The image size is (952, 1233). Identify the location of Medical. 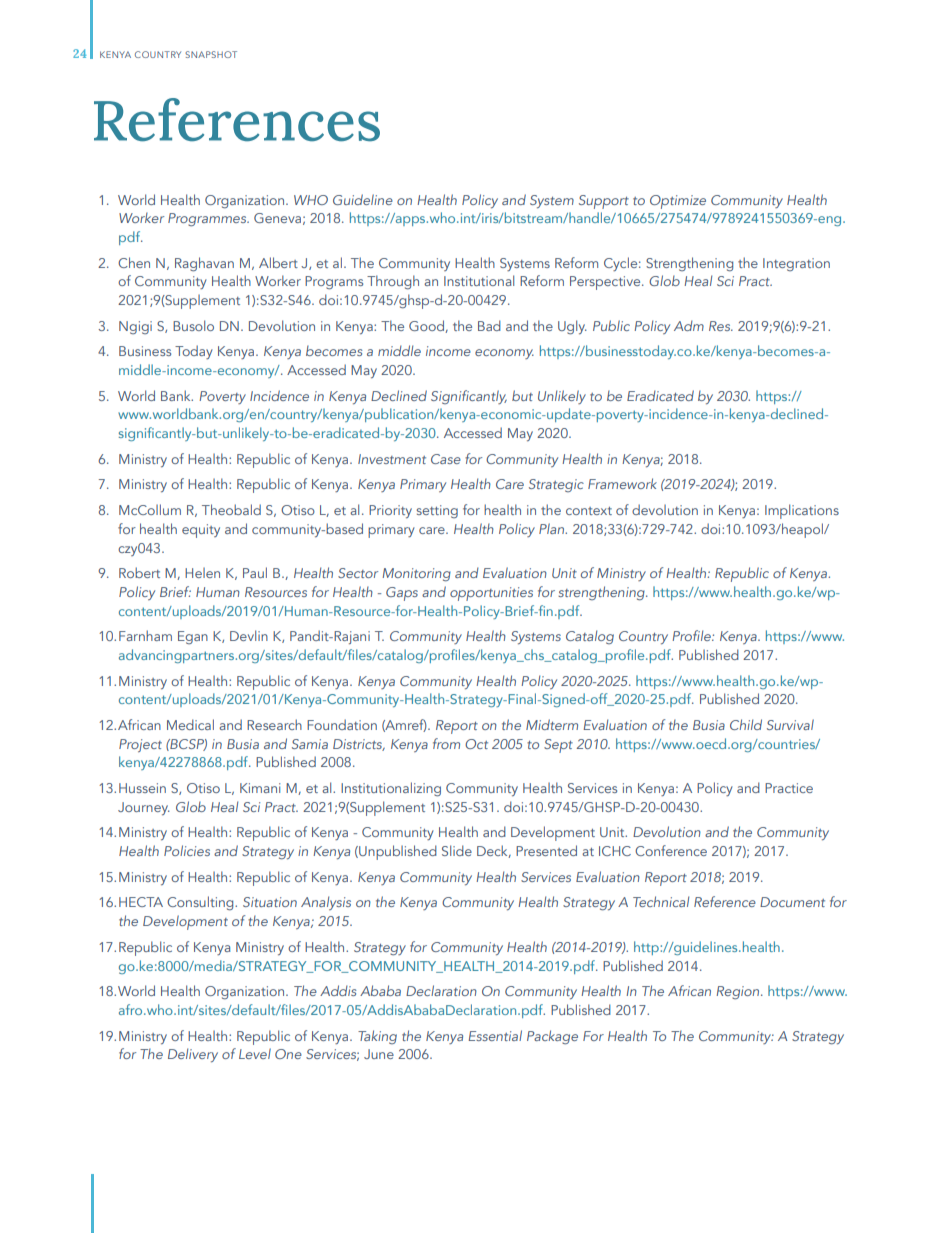
(190, 724).
